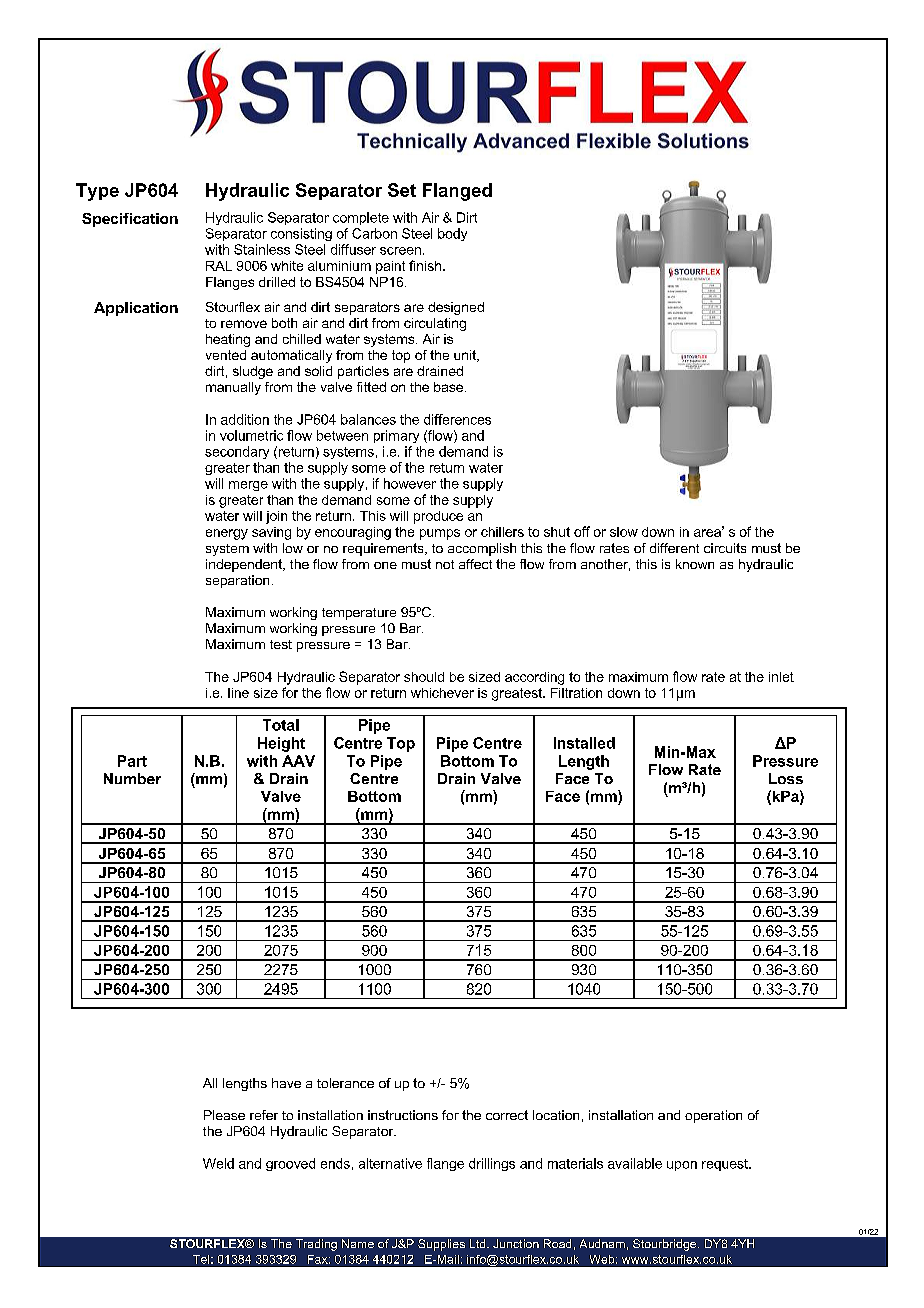  Describe the element at coordinates (452, 234) in the screenshot. I see `body` at that location.
